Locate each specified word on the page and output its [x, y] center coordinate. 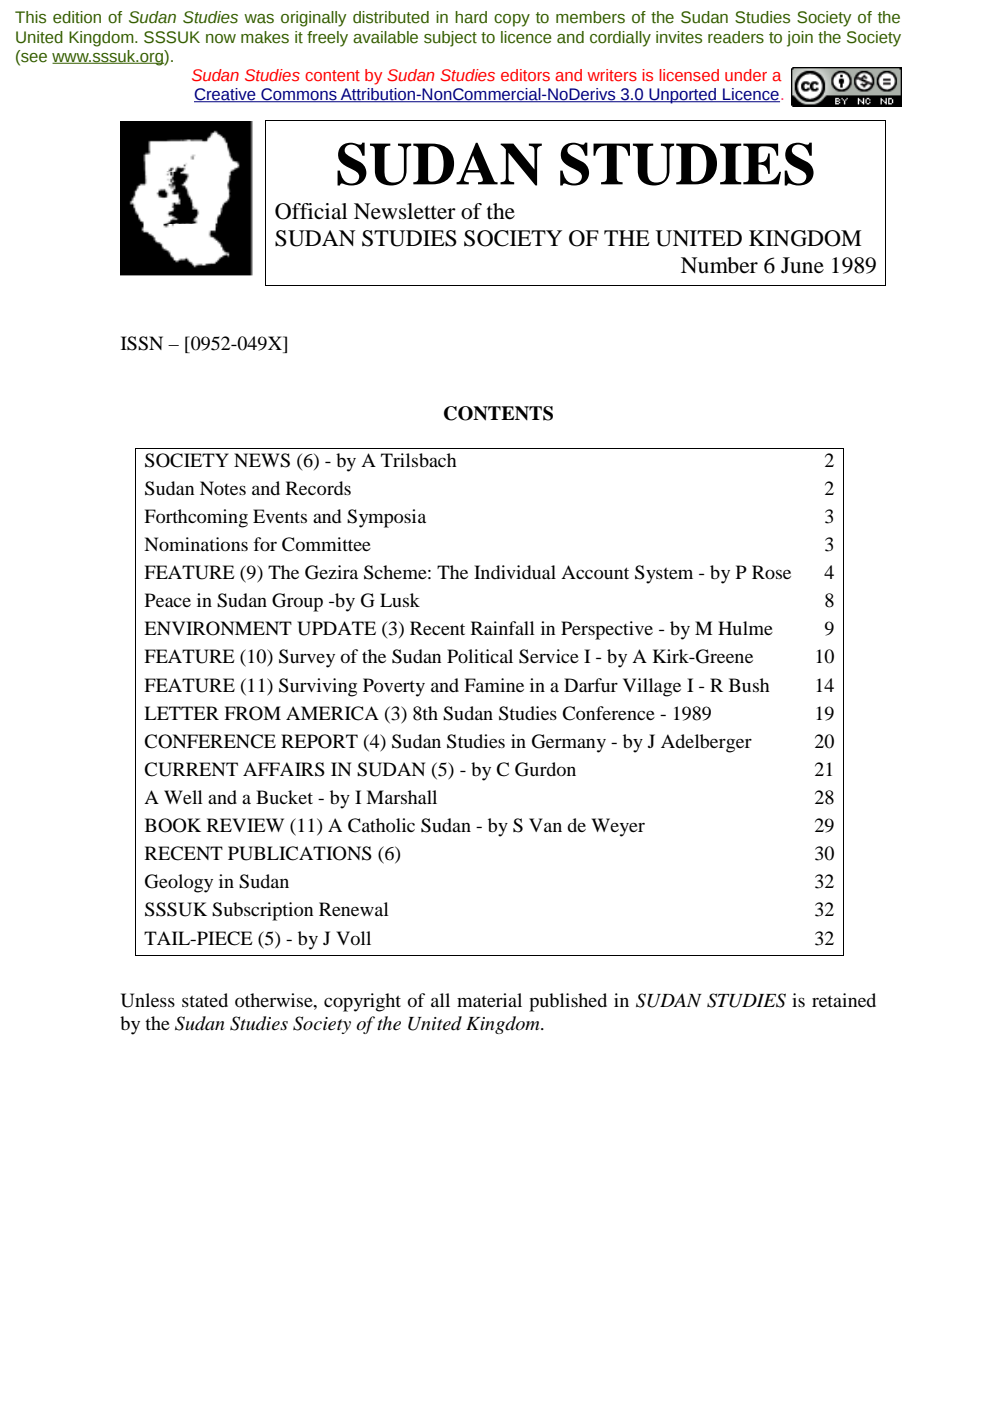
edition [77, 17]
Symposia [386, 518]
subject [450, 39]
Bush [749, 685]
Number [719, 265]
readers [736, 37]
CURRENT [191, 769]
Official [311, 211]
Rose [771, 572]
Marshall [401, 797]
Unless [148, 1000]
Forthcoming [196, 518]
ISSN [142, 343]
